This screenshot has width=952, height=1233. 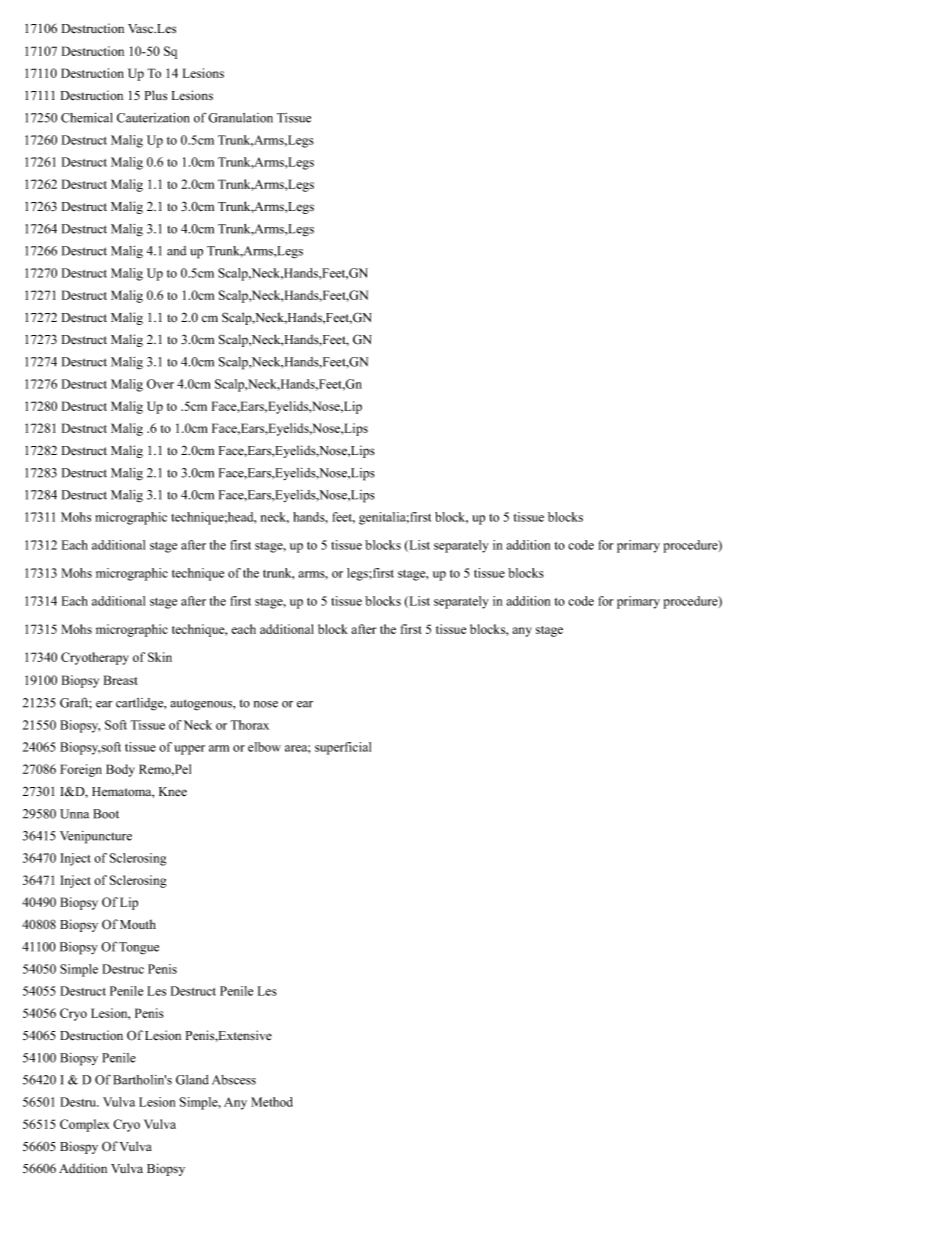 What do you see at coordinates (192, 1080) in the screenshot?
I see `Gland` at bounding box center [192, 1080].
